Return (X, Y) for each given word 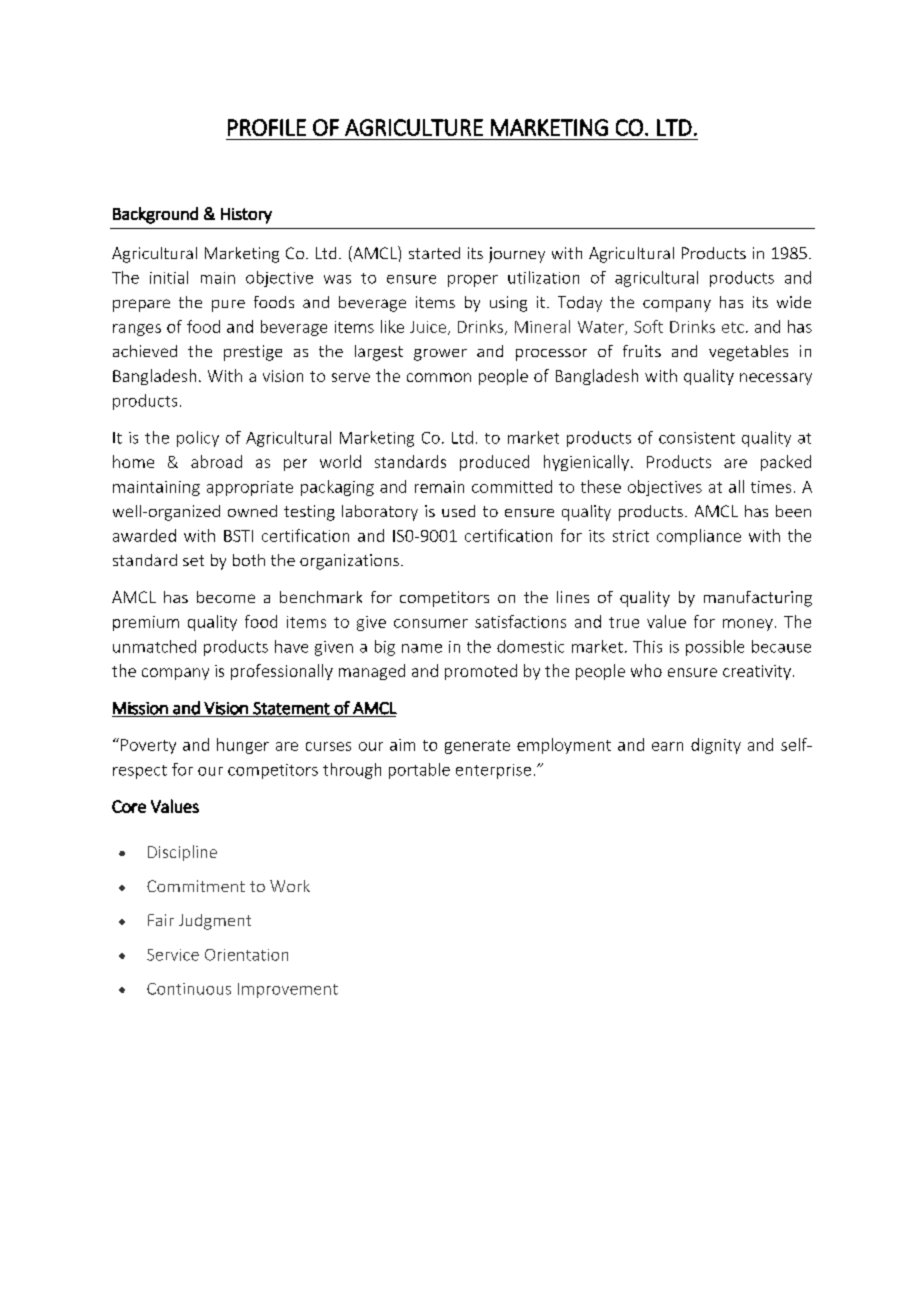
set (193, 560)
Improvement (288, 990)
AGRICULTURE (414, 127)
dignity (716, 746)
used (458, 511)
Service (173, 955)
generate (477, 747)
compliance (699, 537)
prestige (253, 353)
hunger (243, 746)
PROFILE (267, 127)
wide (794, 302)
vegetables (748, 353)
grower (440, 355)
